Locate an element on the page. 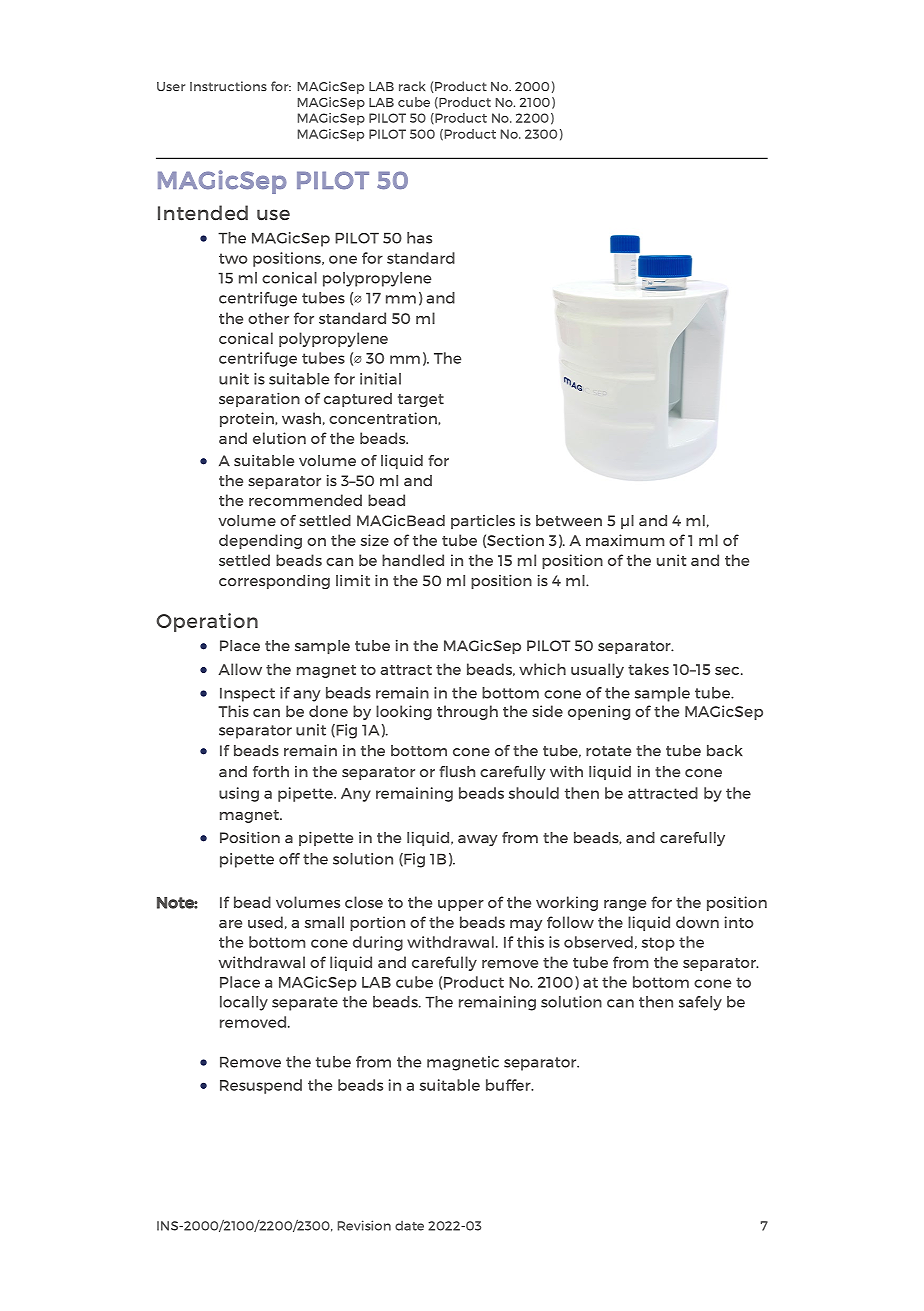  locally is located at coordinates (244, 1003).
